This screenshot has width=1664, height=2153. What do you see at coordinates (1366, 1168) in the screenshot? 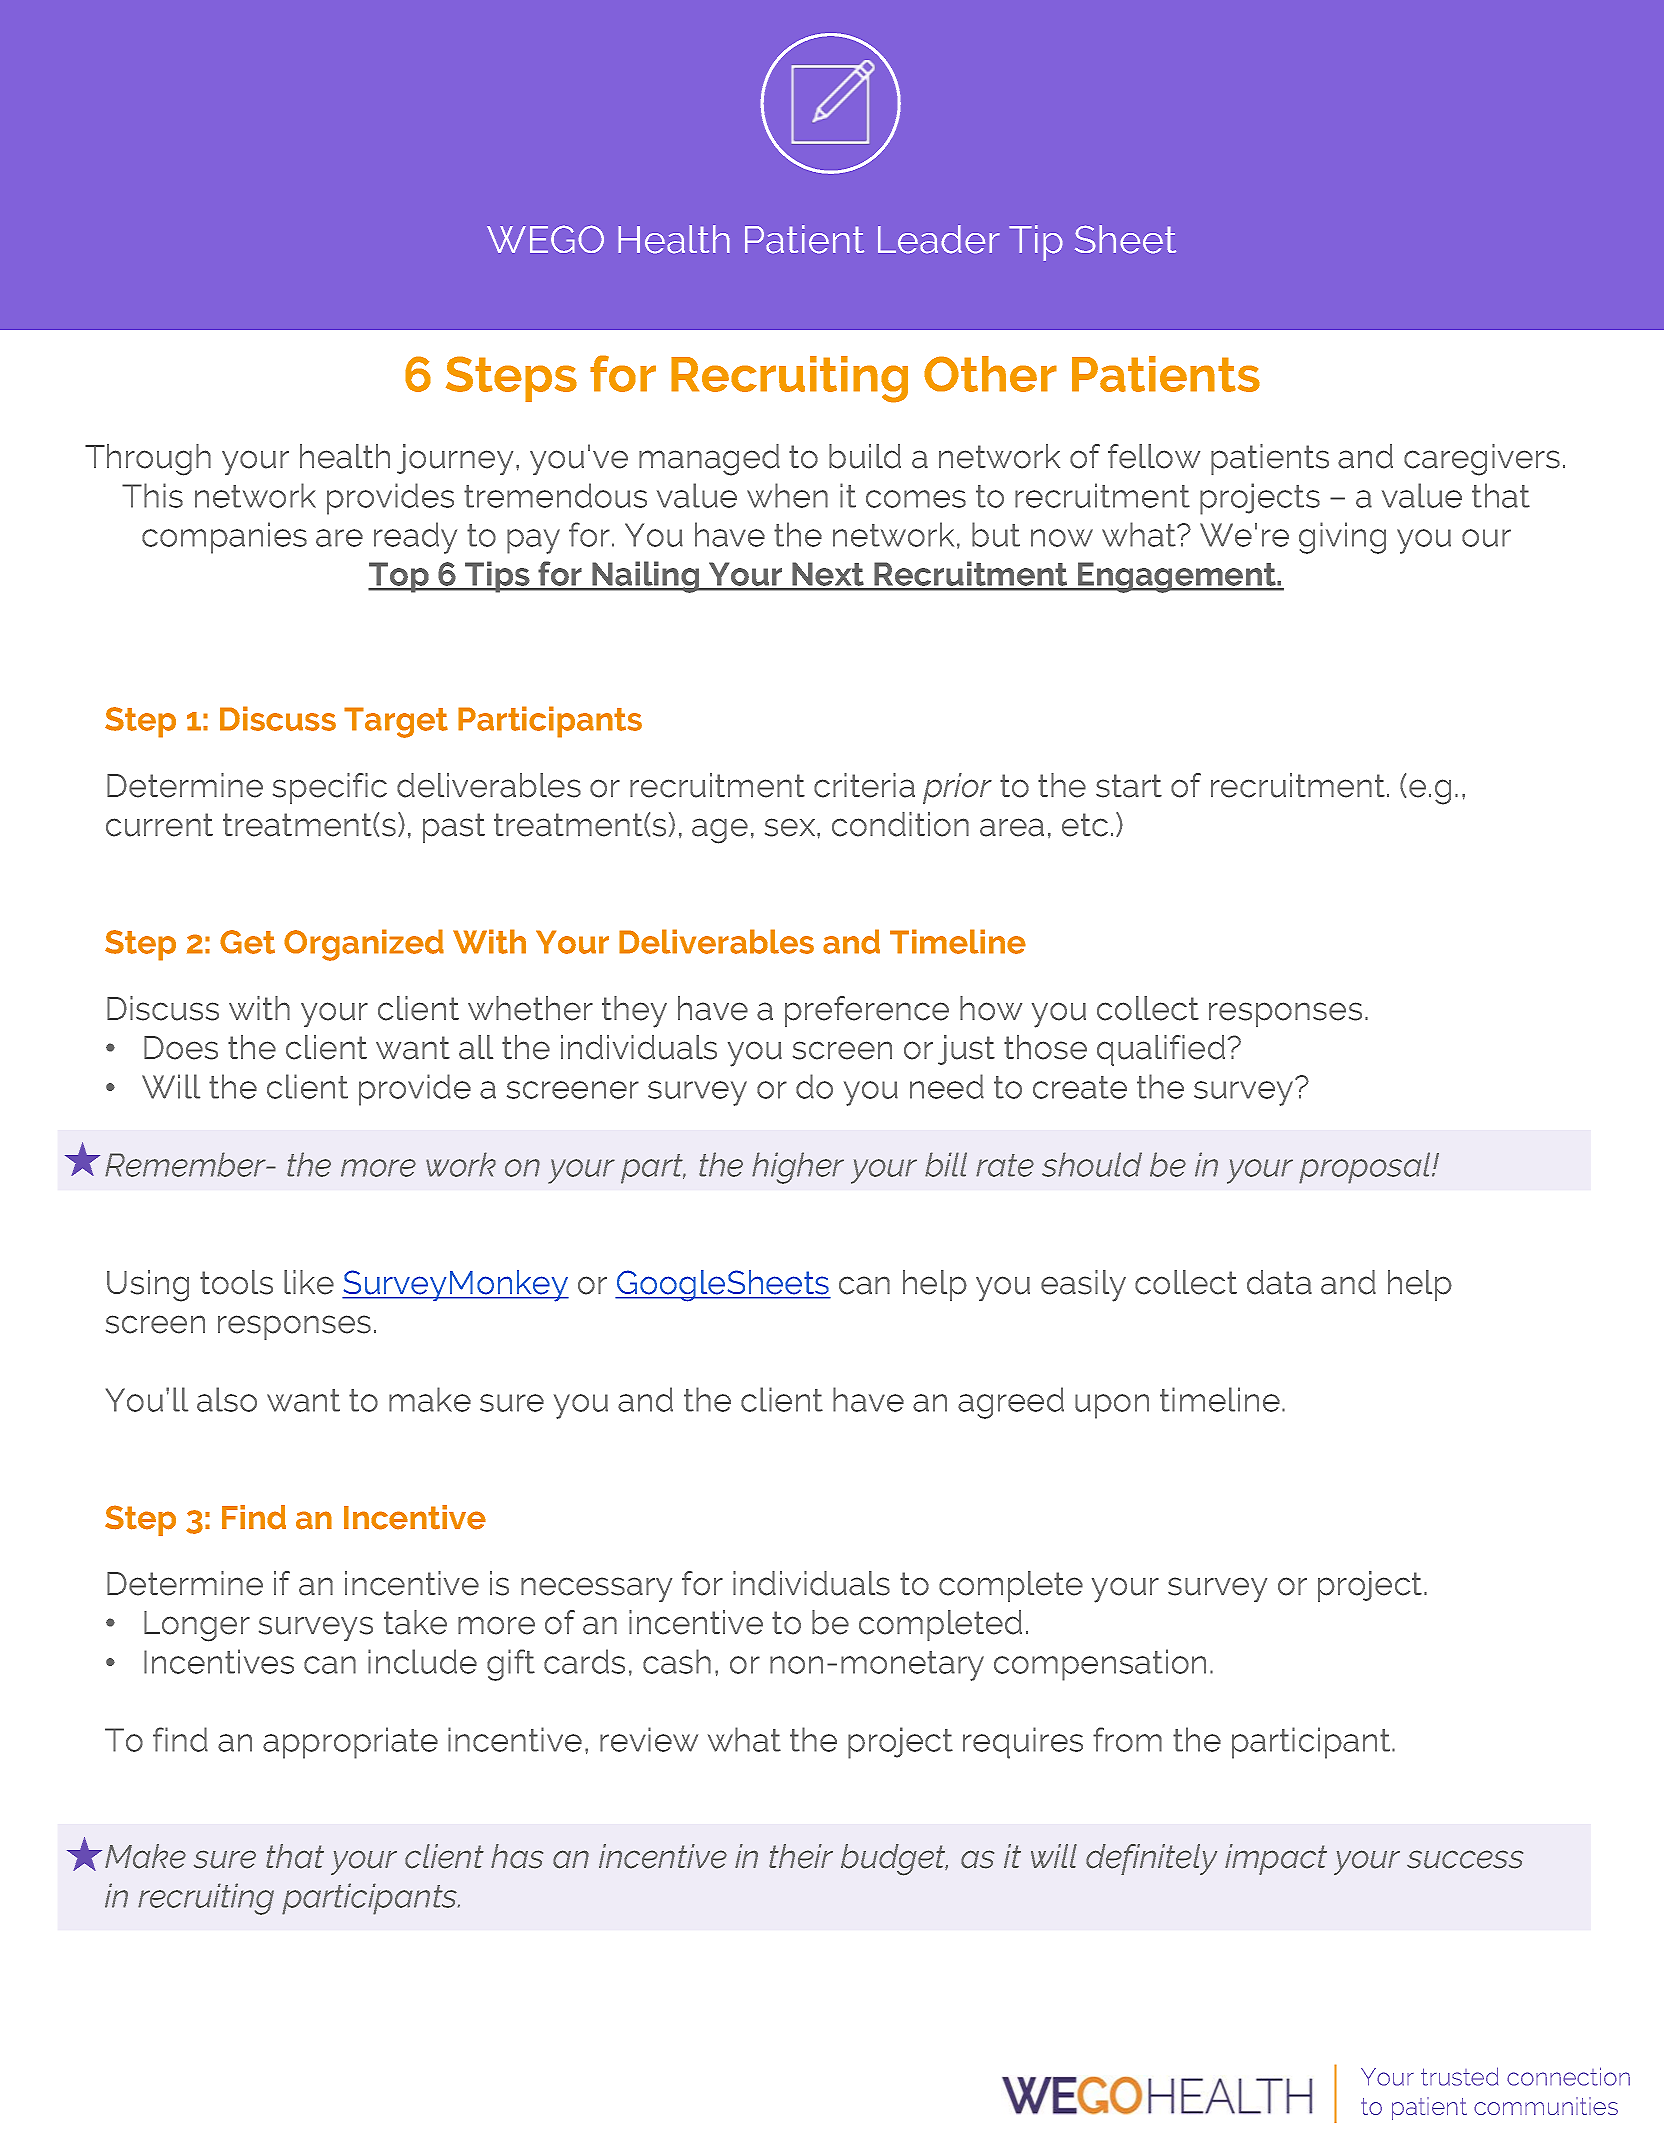
I see `proposal` at bounding box center [1366, 1168].
